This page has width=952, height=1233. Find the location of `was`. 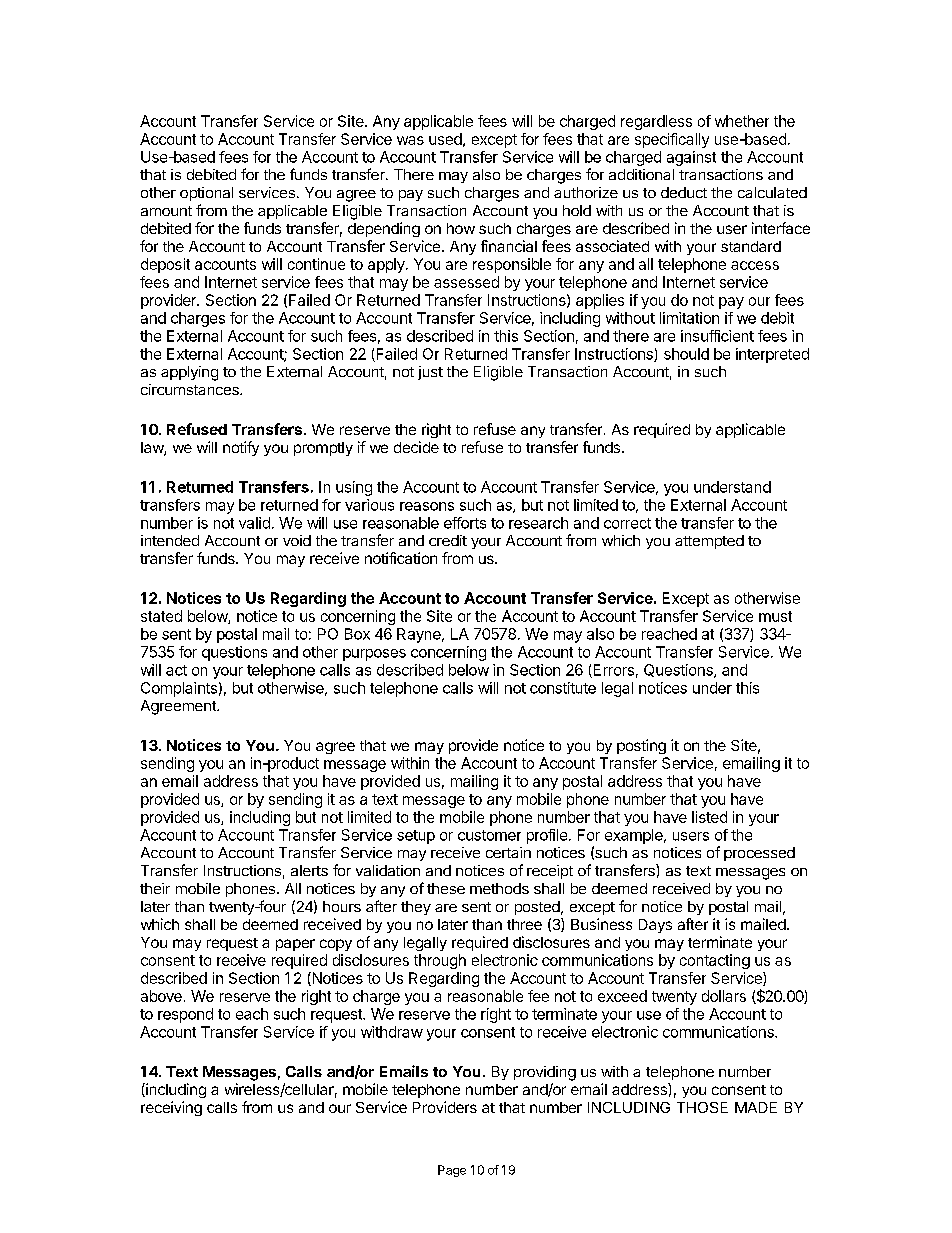

was is located at coordinates (410, 140).
